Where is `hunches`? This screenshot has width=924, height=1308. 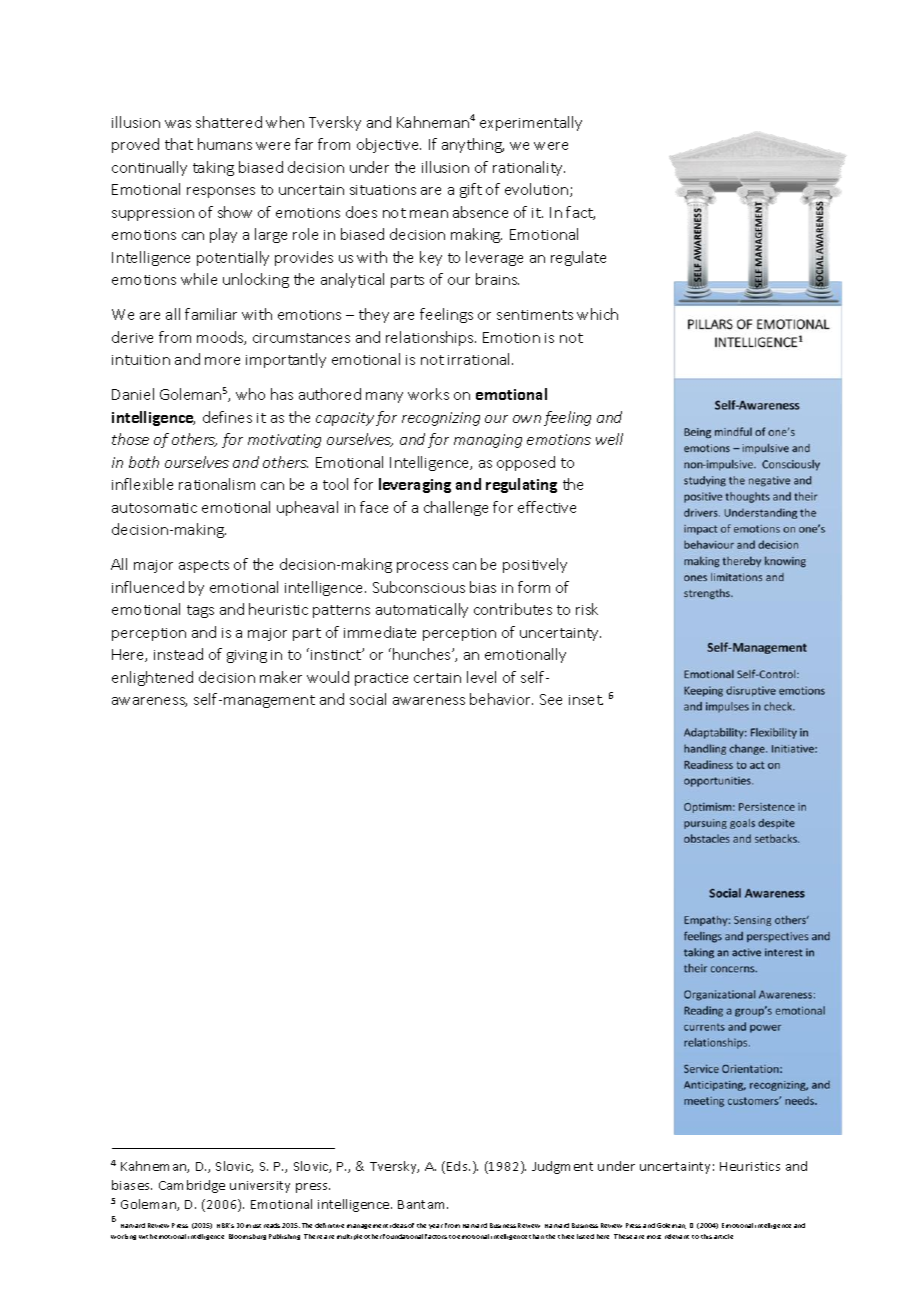
hunches is located at coordinates (423, 654).
